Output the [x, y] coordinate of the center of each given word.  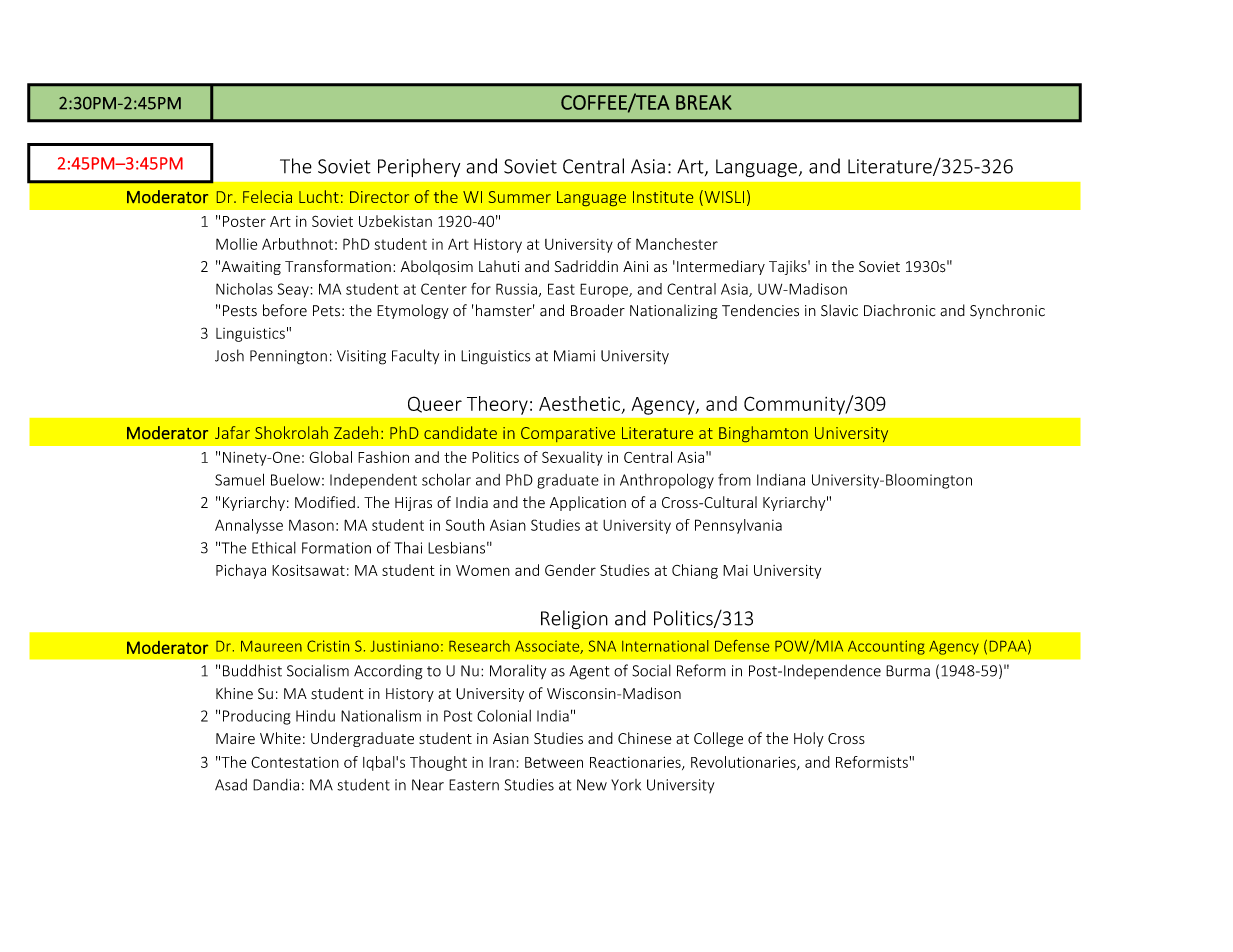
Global [330, 457]
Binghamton [763, 434]
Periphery [419, 167]
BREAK [704, 102]
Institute [663, 197]
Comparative [568, 434]
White [280, 738]
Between [554, 762]
